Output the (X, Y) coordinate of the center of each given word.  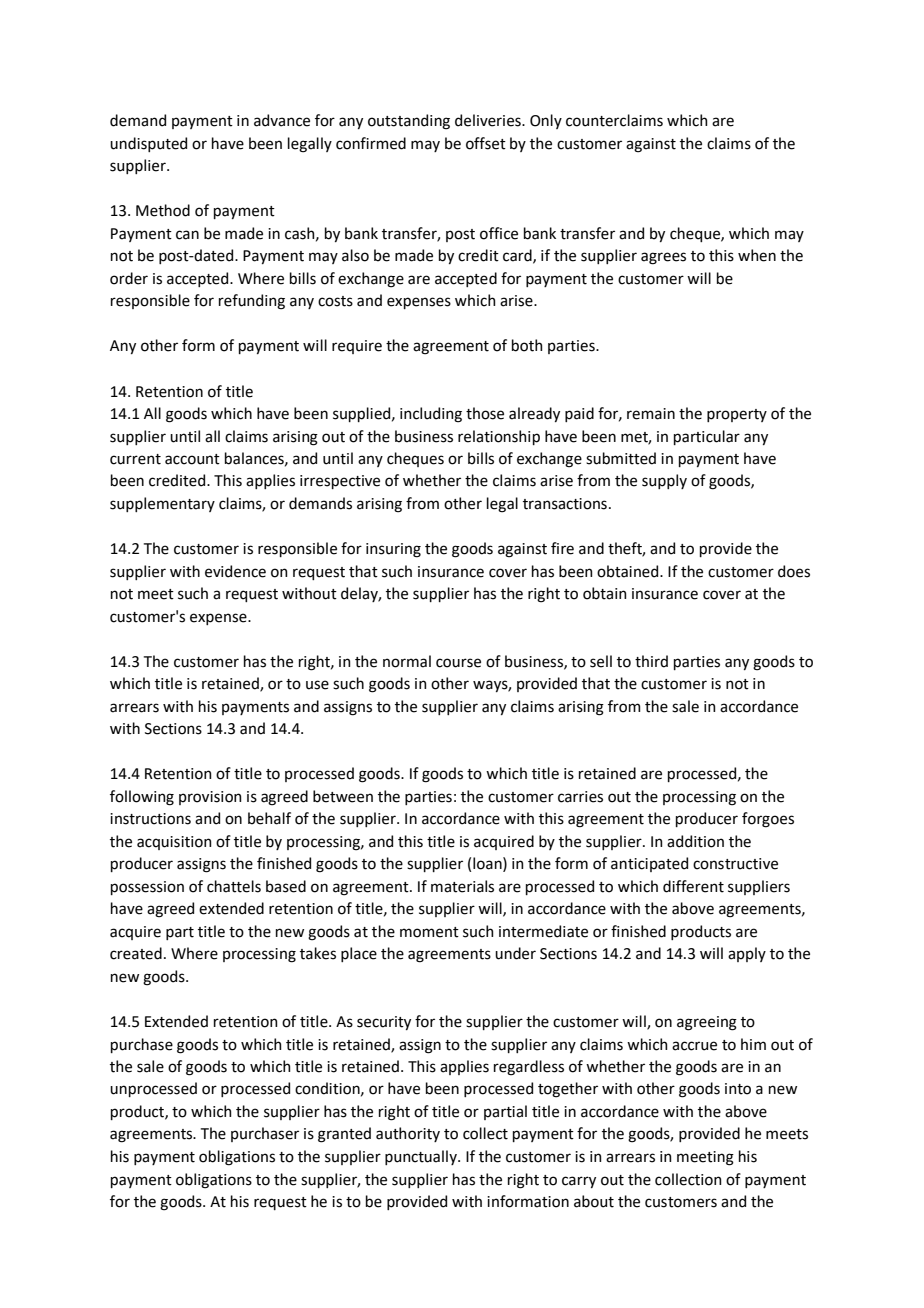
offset (486, 143)
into (738, 1089)
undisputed (148, 144)
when (757, 255)
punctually (422, 1157)
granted (344, 1135)
